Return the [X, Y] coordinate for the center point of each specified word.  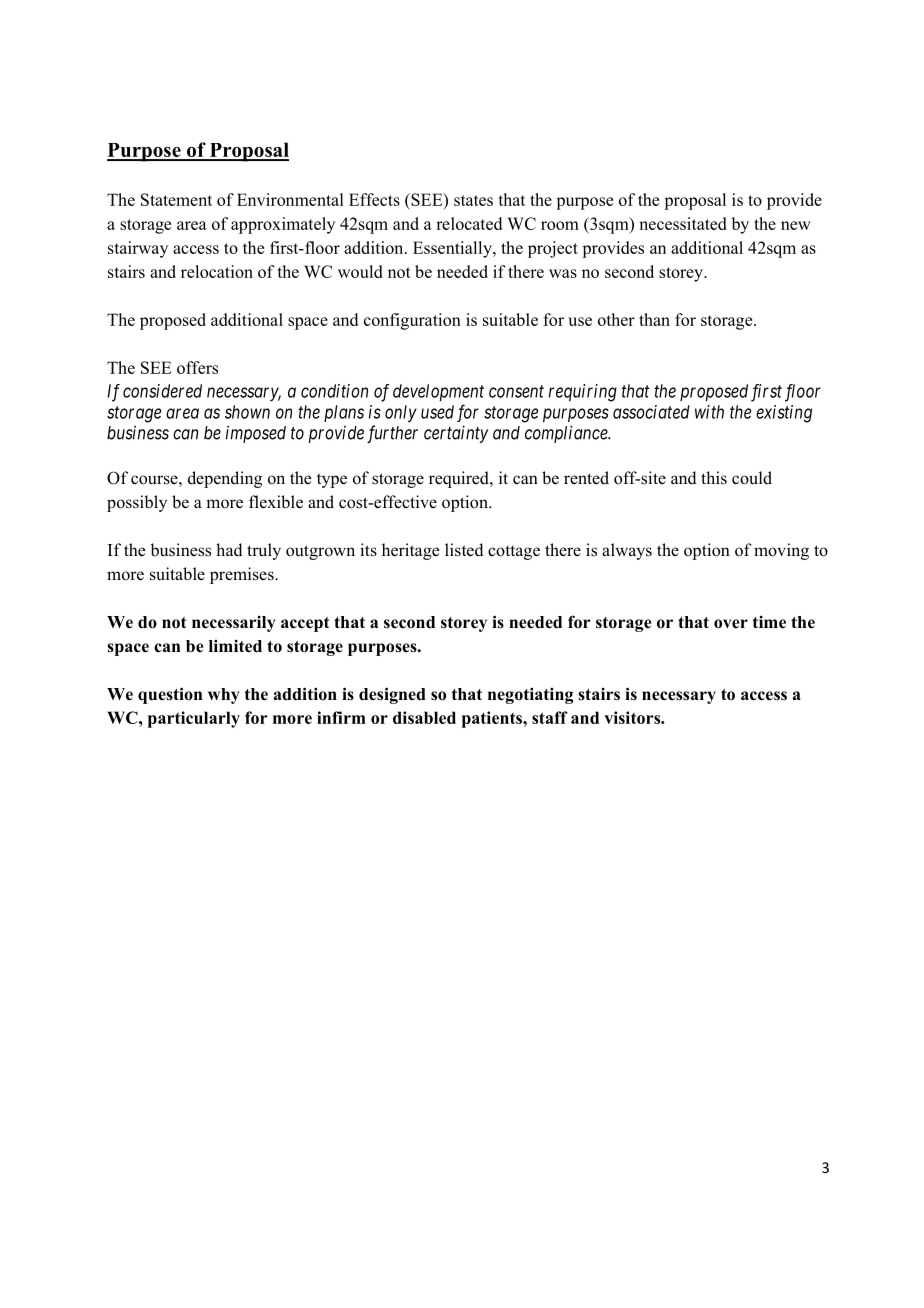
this [714, 478]
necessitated [682, 223]
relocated [469, 223]
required [460, 479]
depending [225, 479]
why [223, 696]
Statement [176, 199]
